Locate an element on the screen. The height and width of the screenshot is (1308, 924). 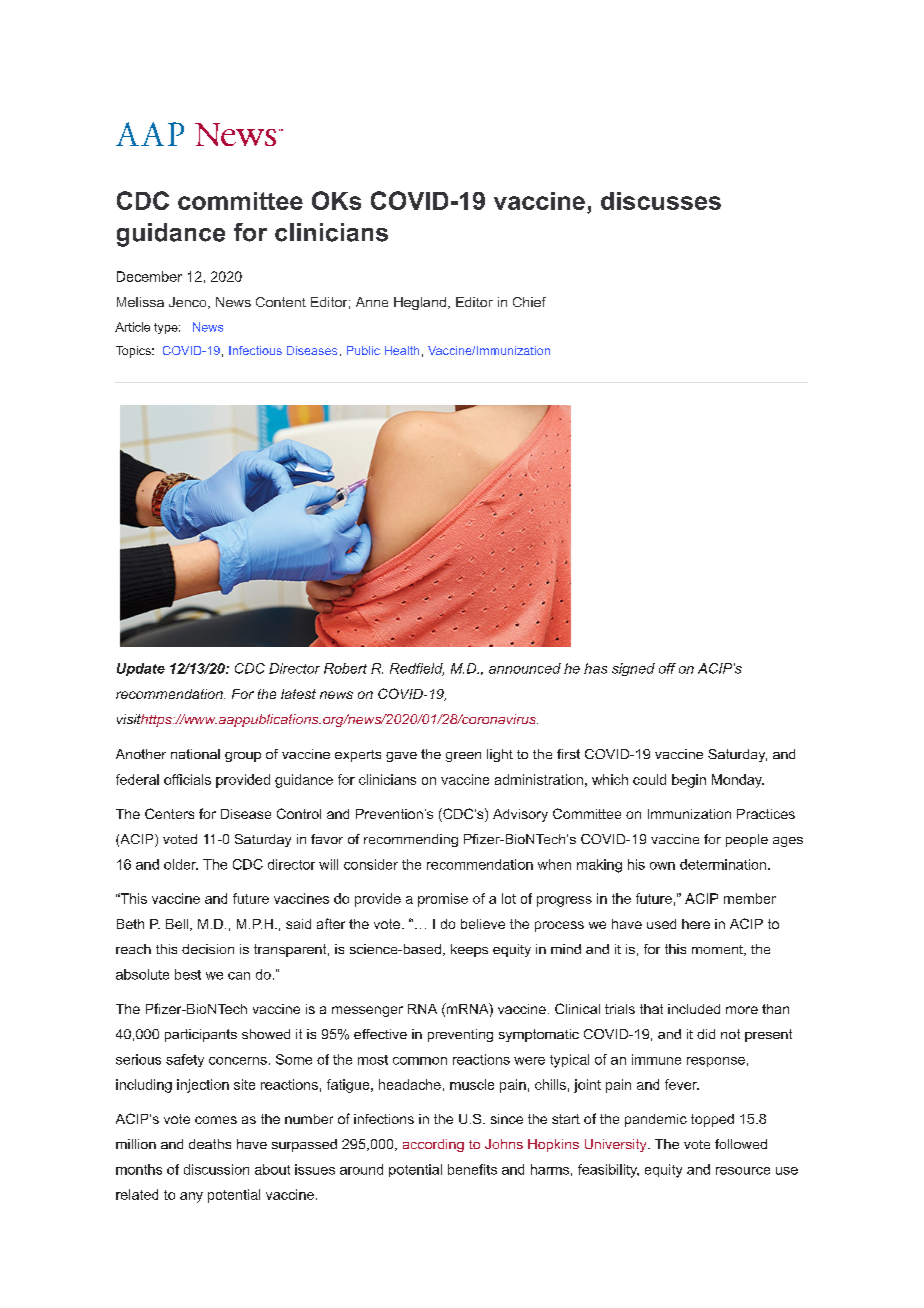
December is located at coordinates (149, 276).
